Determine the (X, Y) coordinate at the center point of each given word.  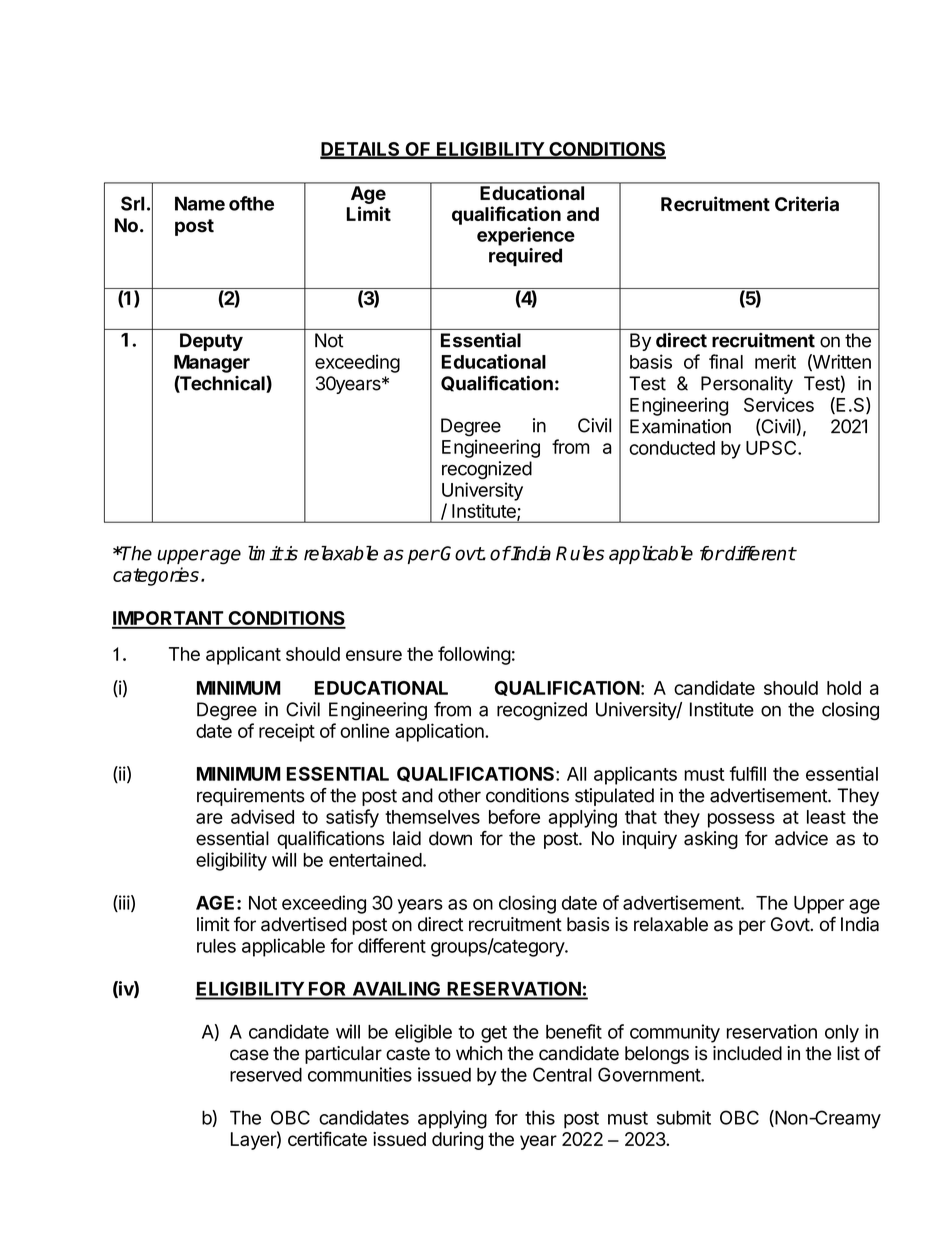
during (457, 1141)
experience (526, 236)
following (474, 655)
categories (156, 576)
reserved (266, 1074)
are (209, 818)
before (514, 816)
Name (200, 203)
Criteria (807, 203)
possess (741, 820)
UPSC (772, 448)
